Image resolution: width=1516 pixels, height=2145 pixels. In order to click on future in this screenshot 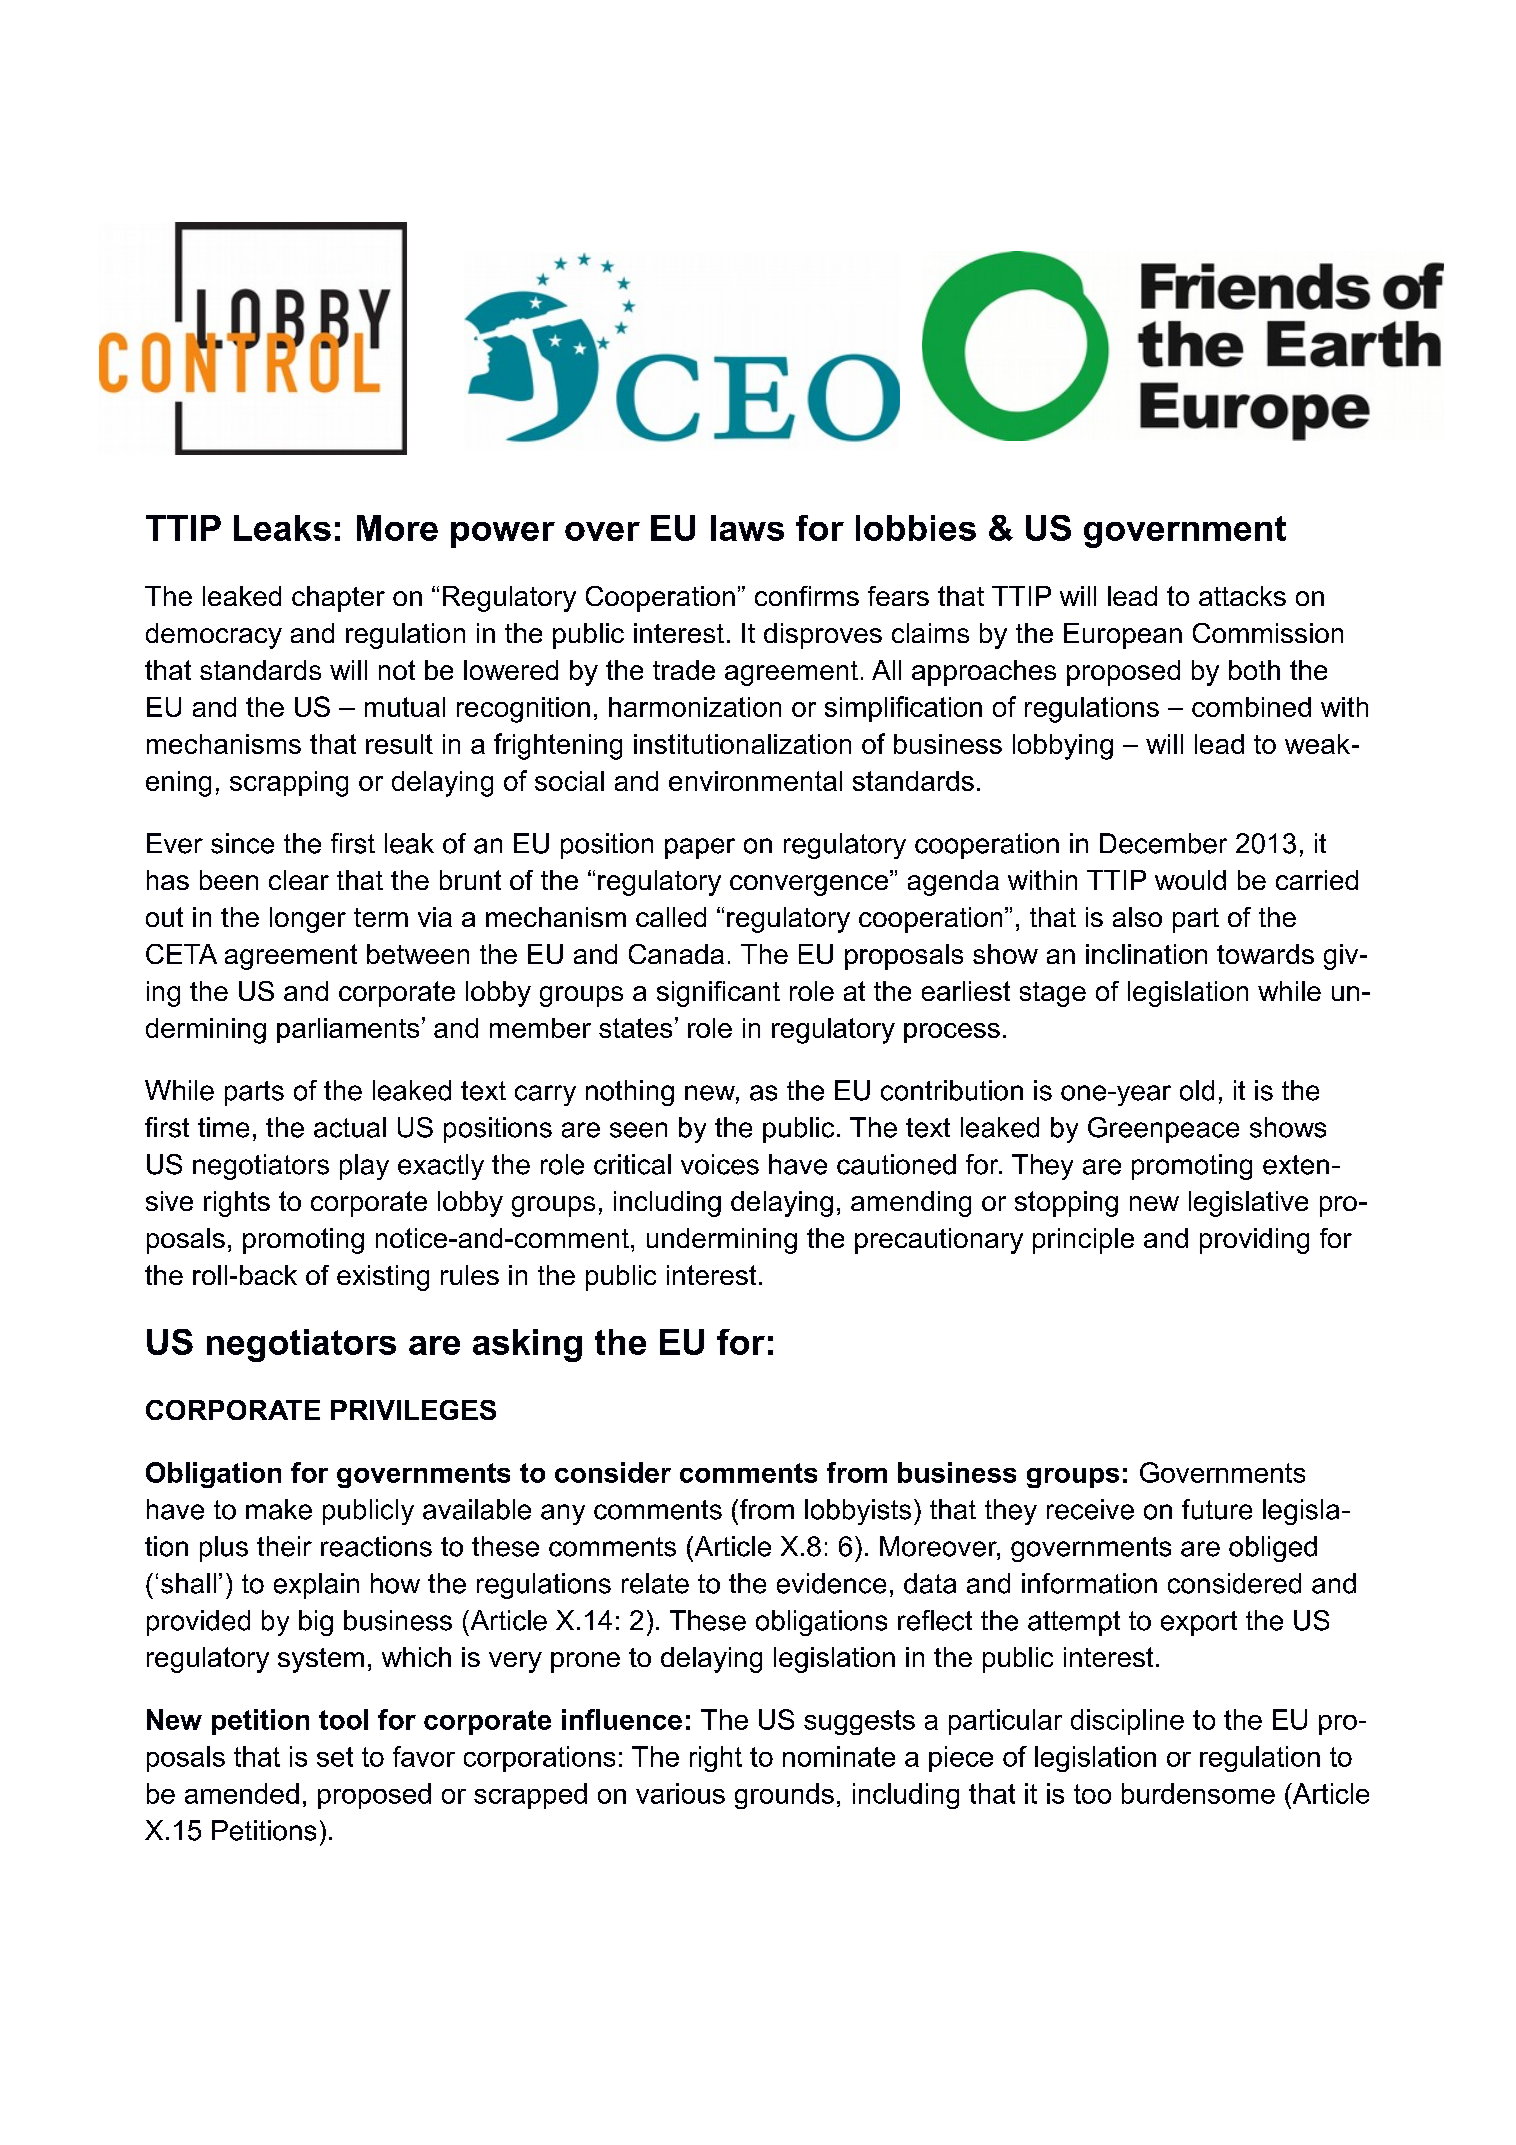, I will do `click(1217, 1509)`.
